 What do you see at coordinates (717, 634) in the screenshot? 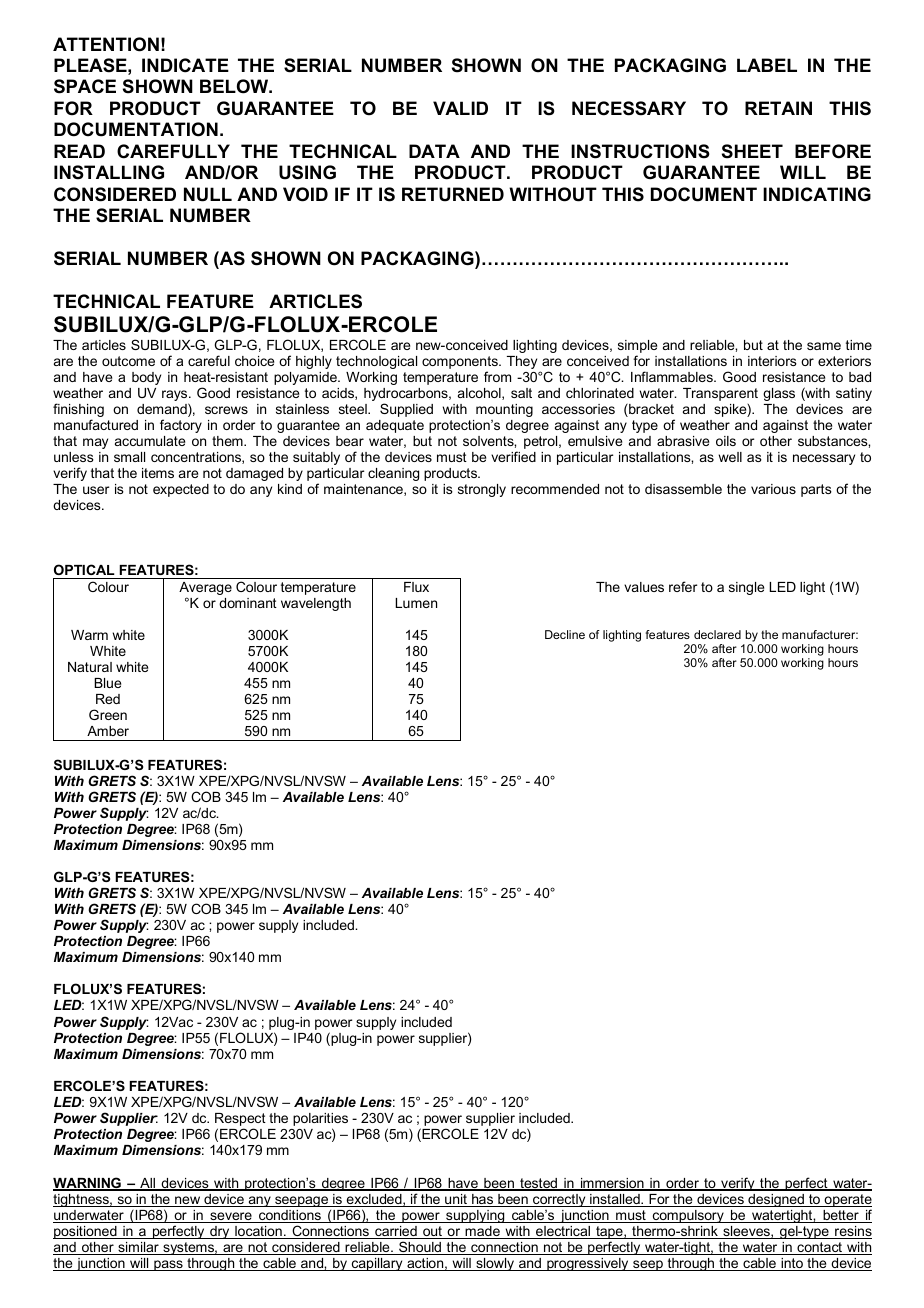
I see `declared` at bounding box center [717, 634].
